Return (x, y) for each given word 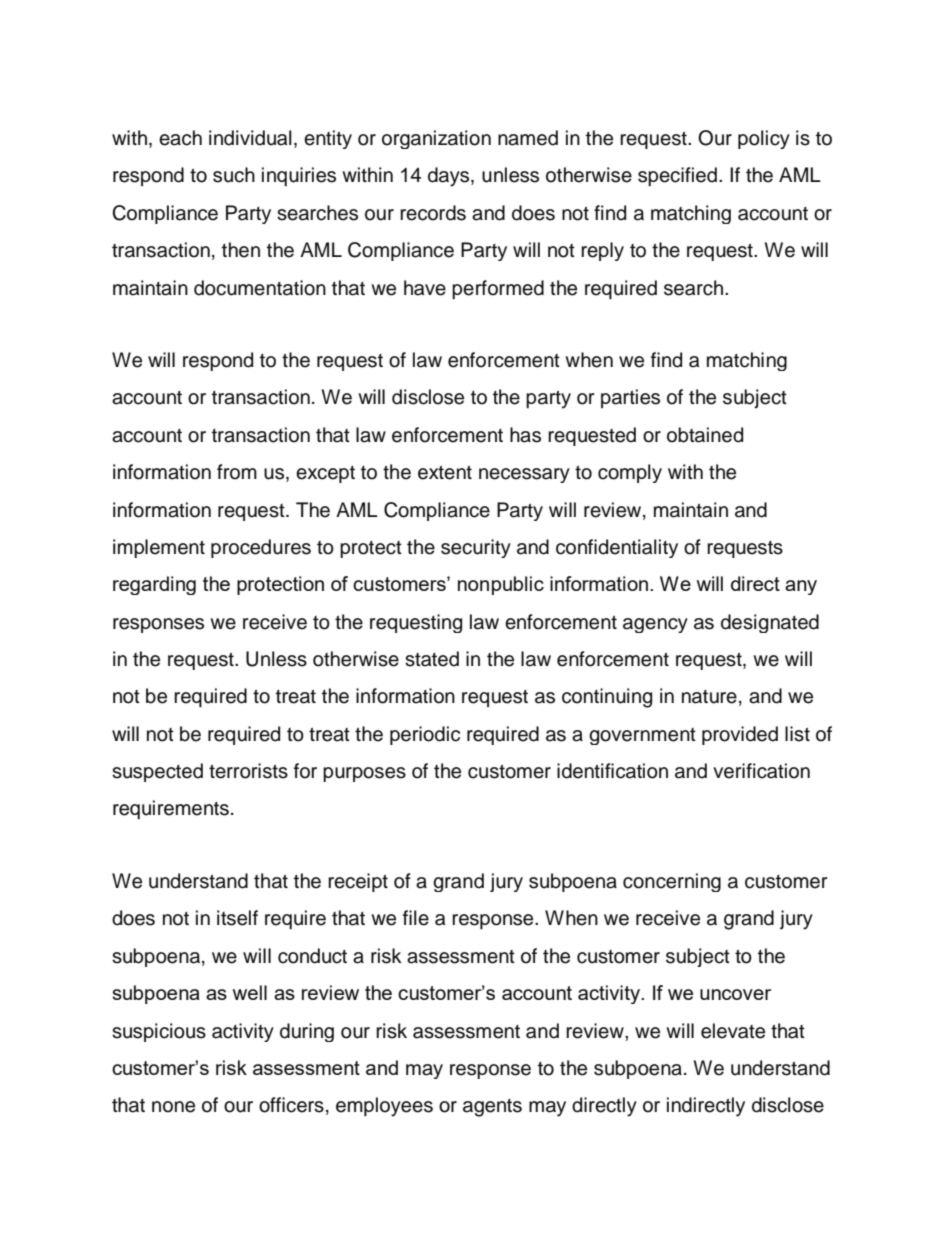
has (525, 435)
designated (770, 623)
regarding (154, 585)
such (234, 175)
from (237, 472)
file (416, 918)
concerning (672, 882)
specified (677, 176)
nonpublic (501, 585)
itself (237, 918)
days (450, 177)
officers (291, 1105)
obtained (705, 435)
